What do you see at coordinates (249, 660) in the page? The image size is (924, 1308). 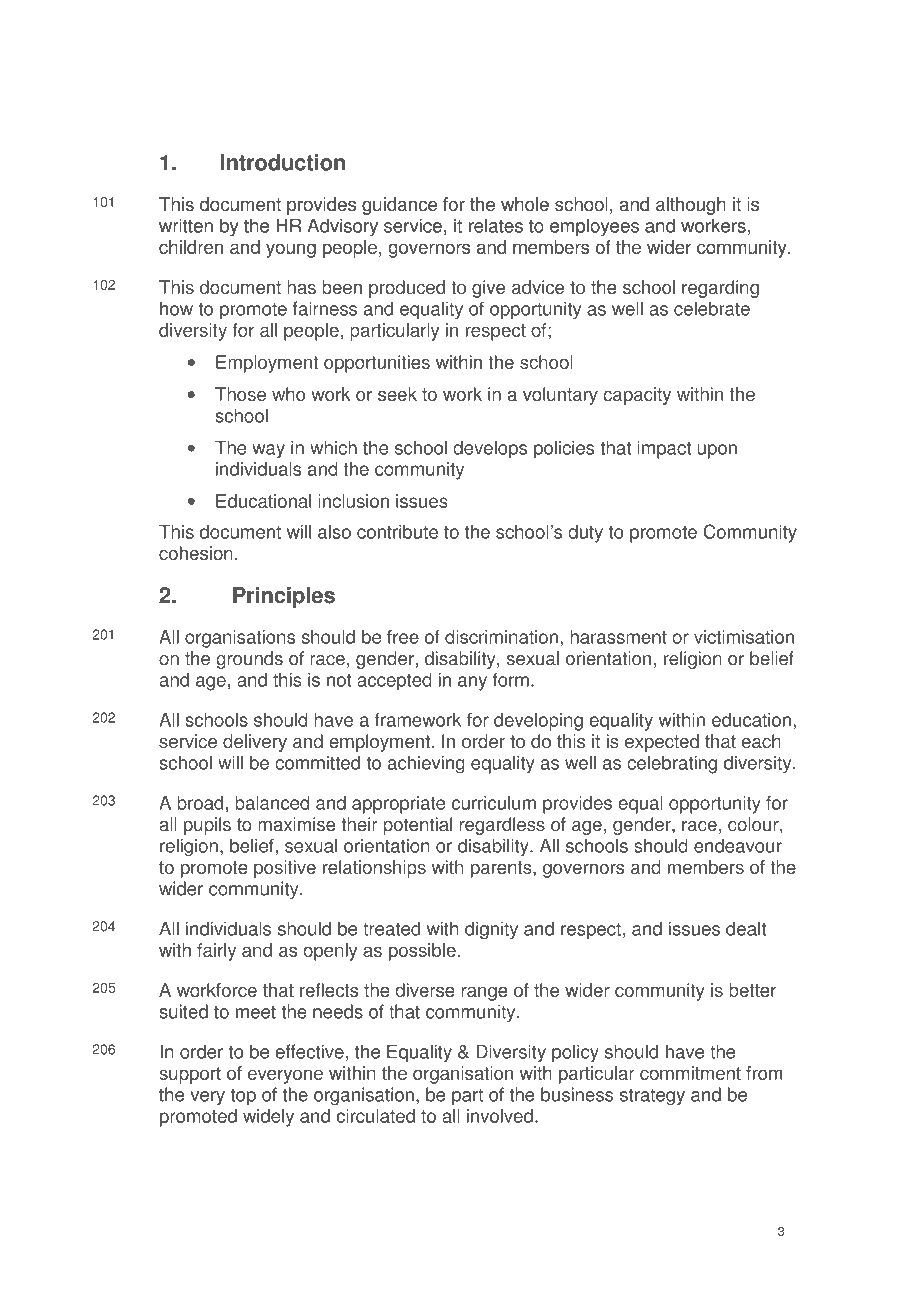 I see `grounds` at bounding box center [249, 660].
